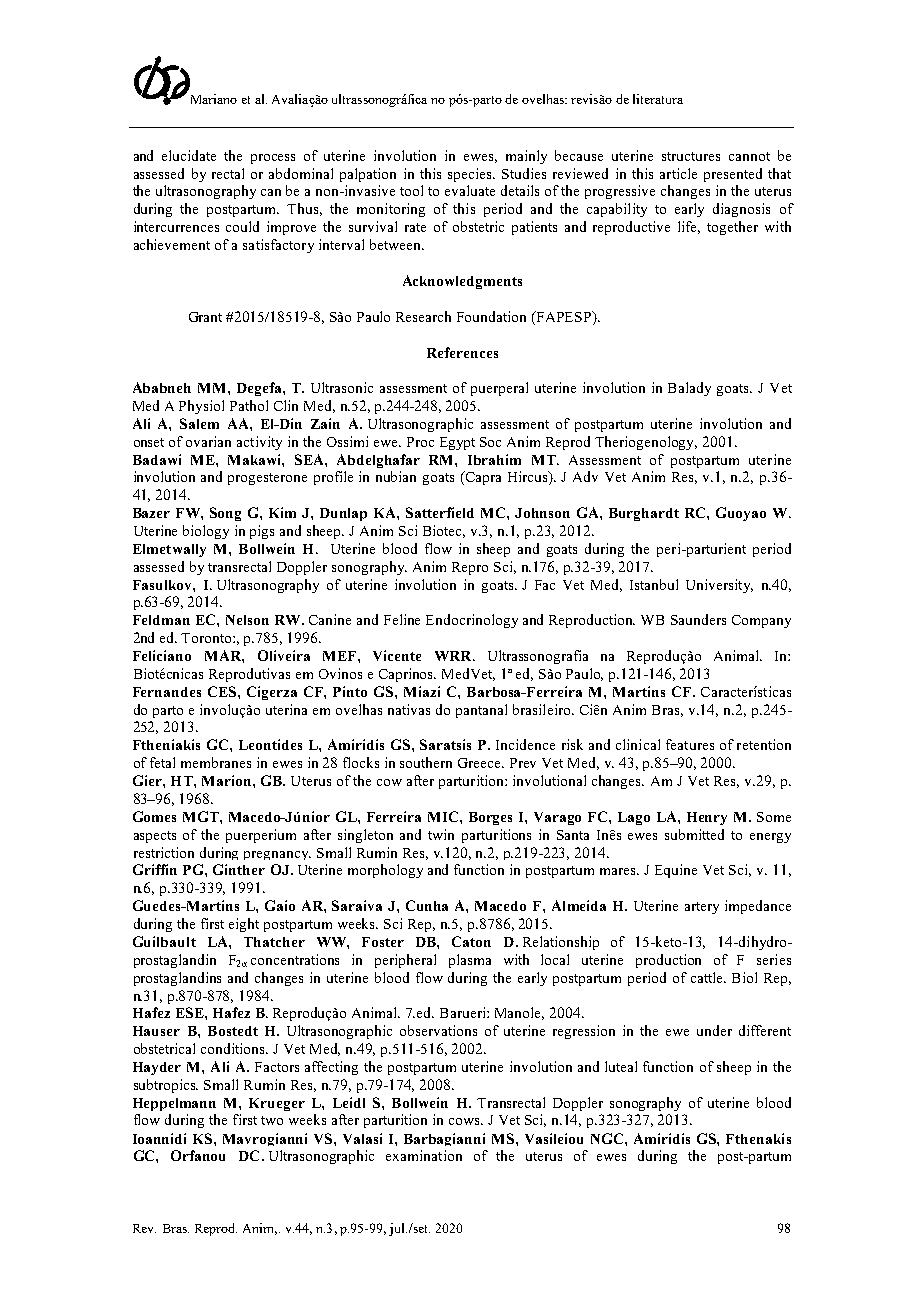  I want to click on species, so click(471, 175).
